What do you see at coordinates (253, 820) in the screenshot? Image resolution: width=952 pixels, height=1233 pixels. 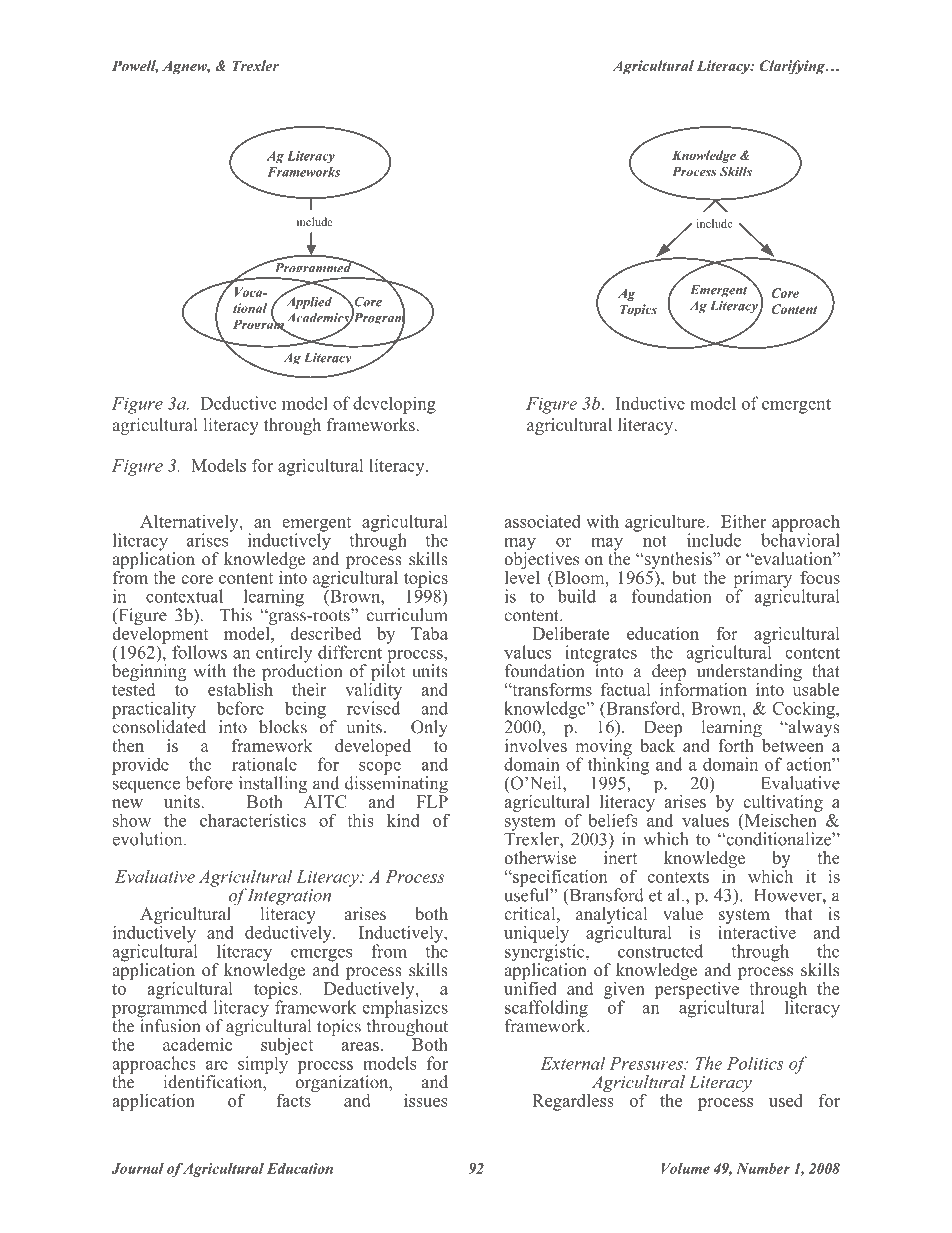 I see `characteristics` at bounding box center [253, 820].
